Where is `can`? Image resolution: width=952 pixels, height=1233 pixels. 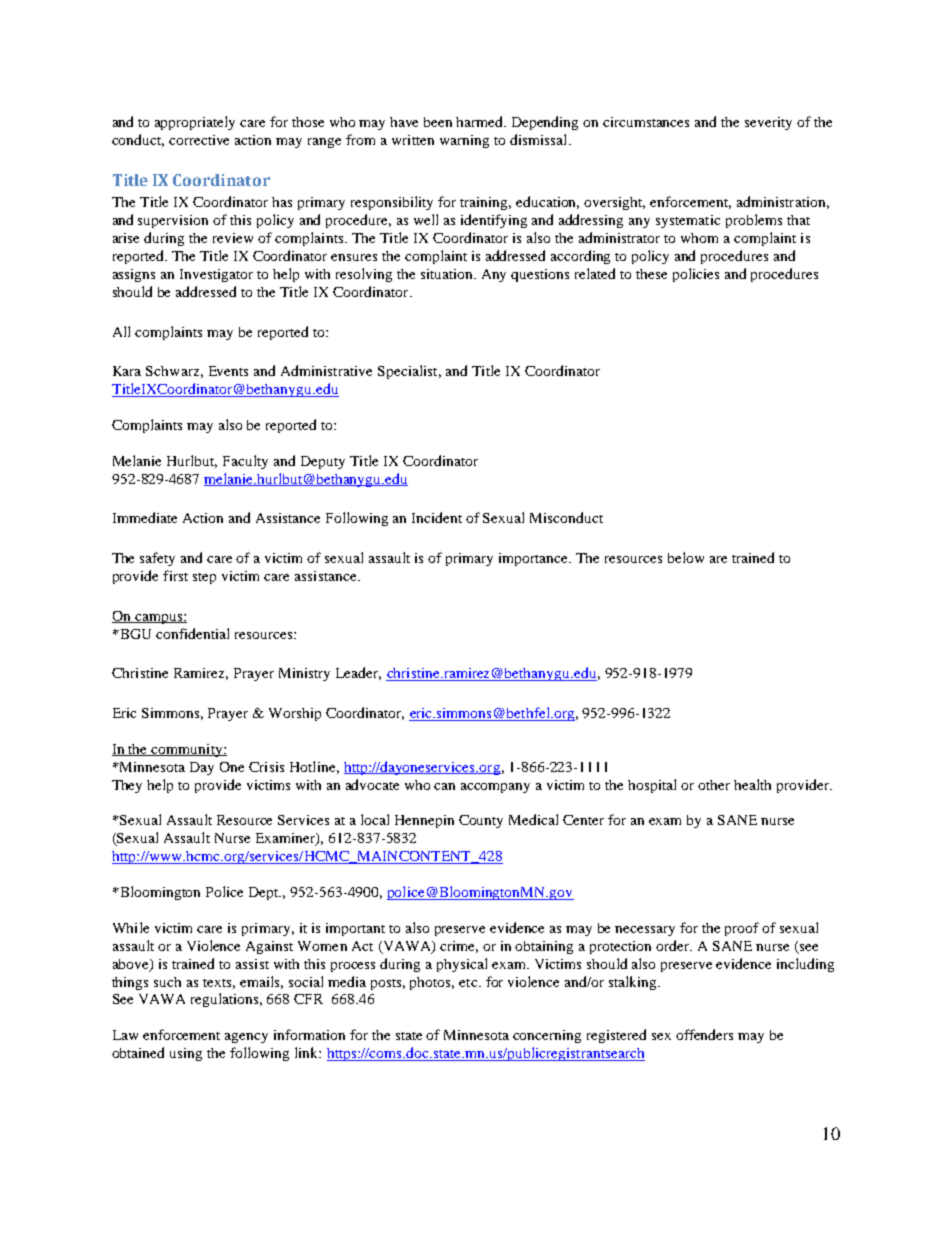 can is located at coordinates (444, 786).
